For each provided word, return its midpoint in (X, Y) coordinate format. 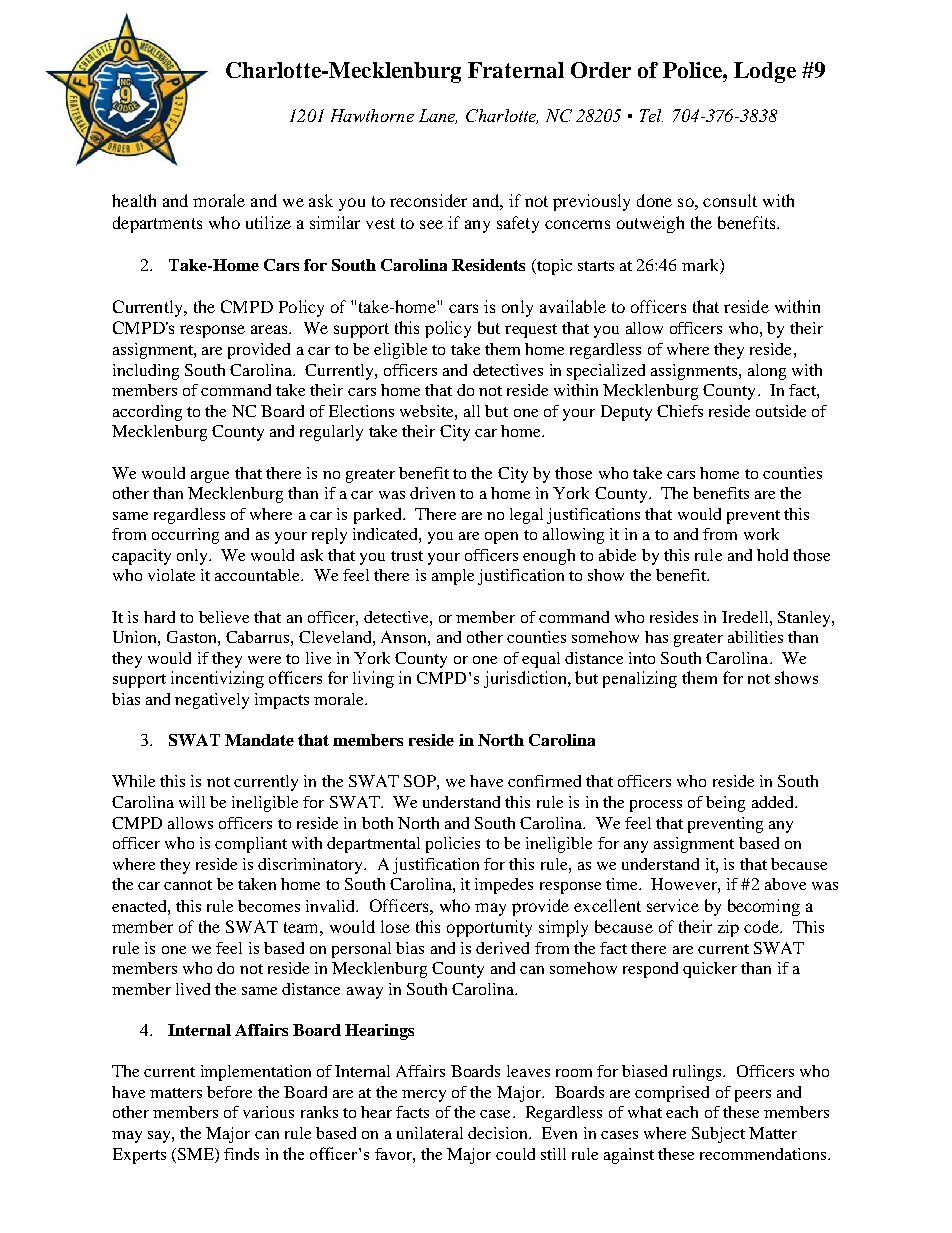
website (428, 411)
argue (210, 477)
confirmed (544, 781)
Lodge (765, 72)
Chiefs (680, 411)
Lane (438, 116)
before (229, 1092)
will (192, 802)
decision (499, 1133)
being (725, 804)
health (134, 200)
